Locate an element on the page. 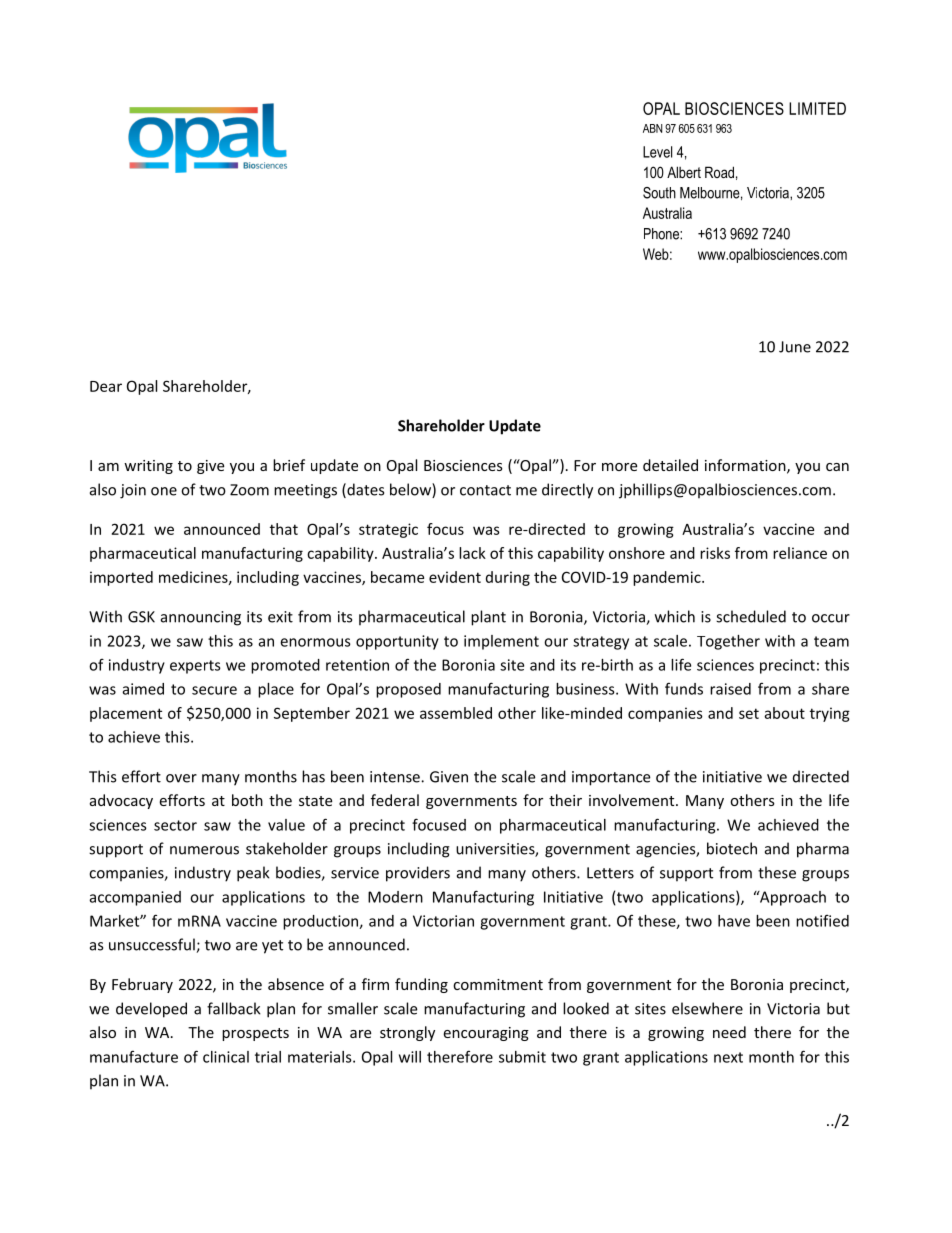  ABN is located at coordinates (652, 128).
